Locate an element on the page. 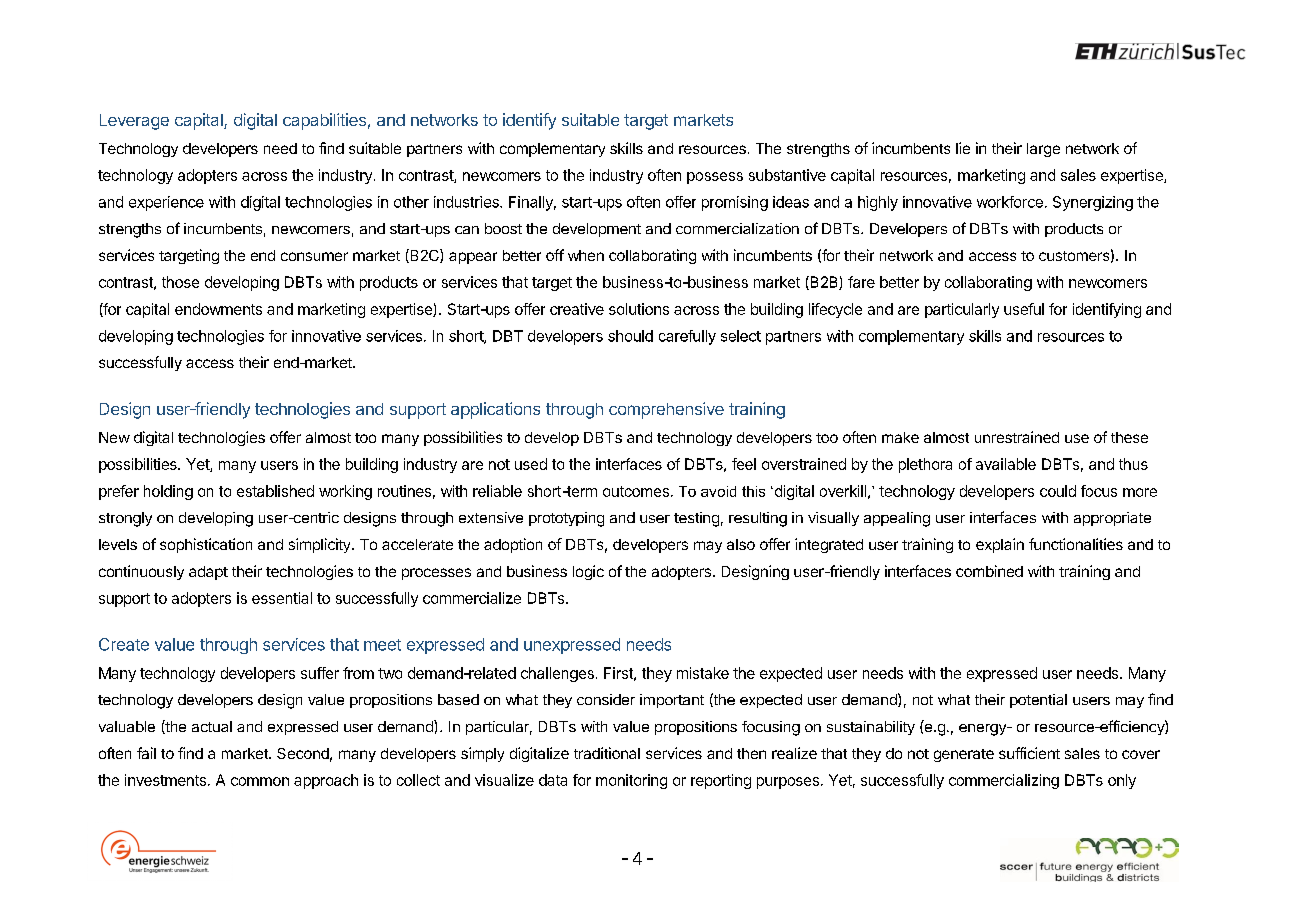  endowments is located at coordinates (218, 309).
